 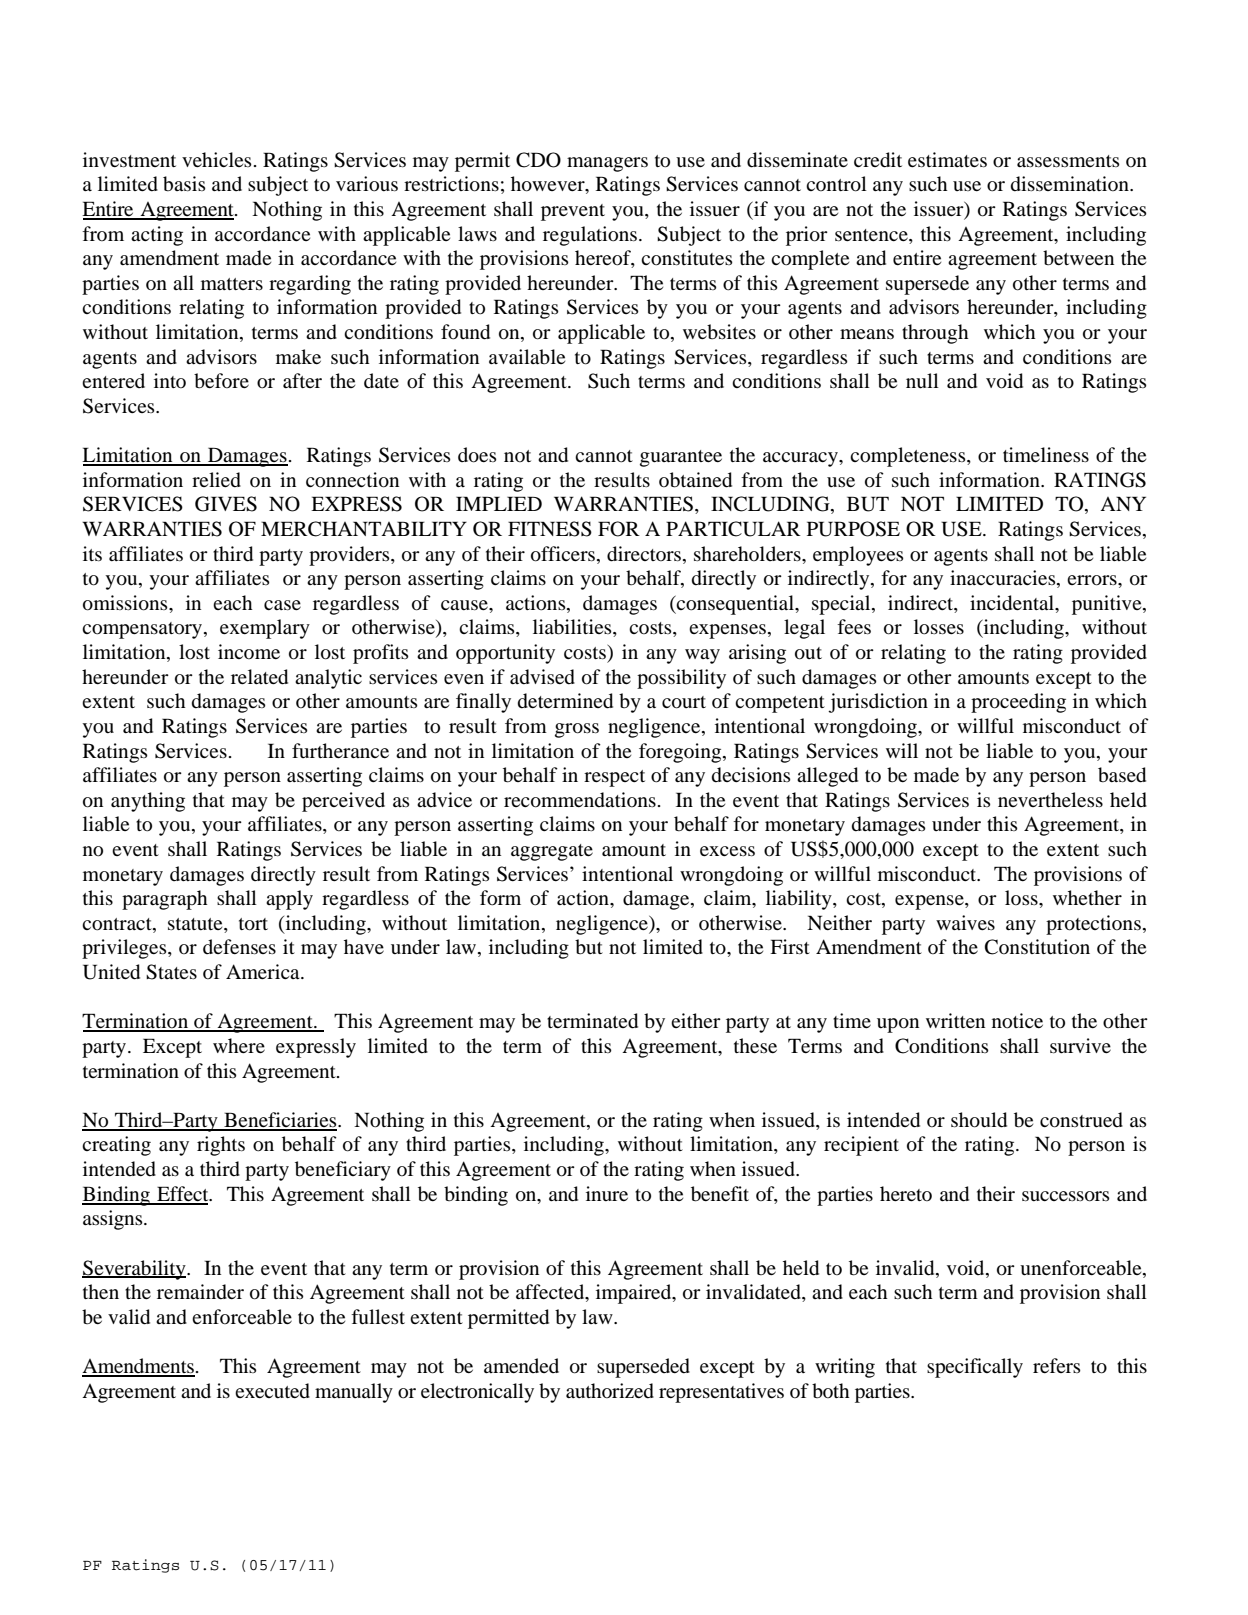 I want to click on aggregate, so click(x=552, y=852).
